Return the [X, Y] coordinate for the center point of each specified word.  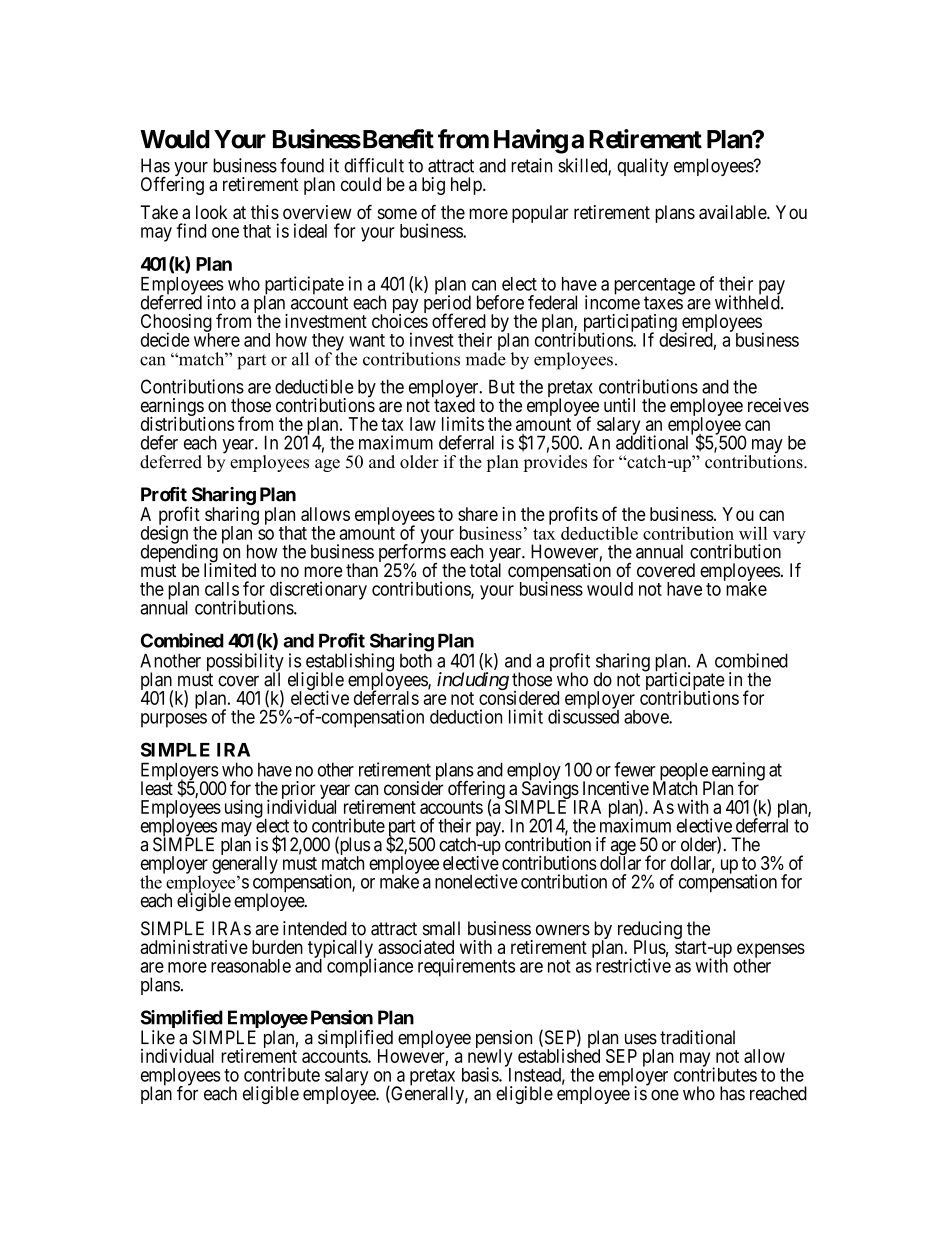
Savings [550, 791]
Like [158, 1037]
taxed [454, 405]
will [753, 533]
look [211, 212]
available [733, 212]
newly [490, 1059]
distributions [187, 423]
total [485, 570]
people [685, 773]
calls [222, 589]
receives [778, 405]
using [244, 808]
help [467, 186]
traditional [697, 1037]
